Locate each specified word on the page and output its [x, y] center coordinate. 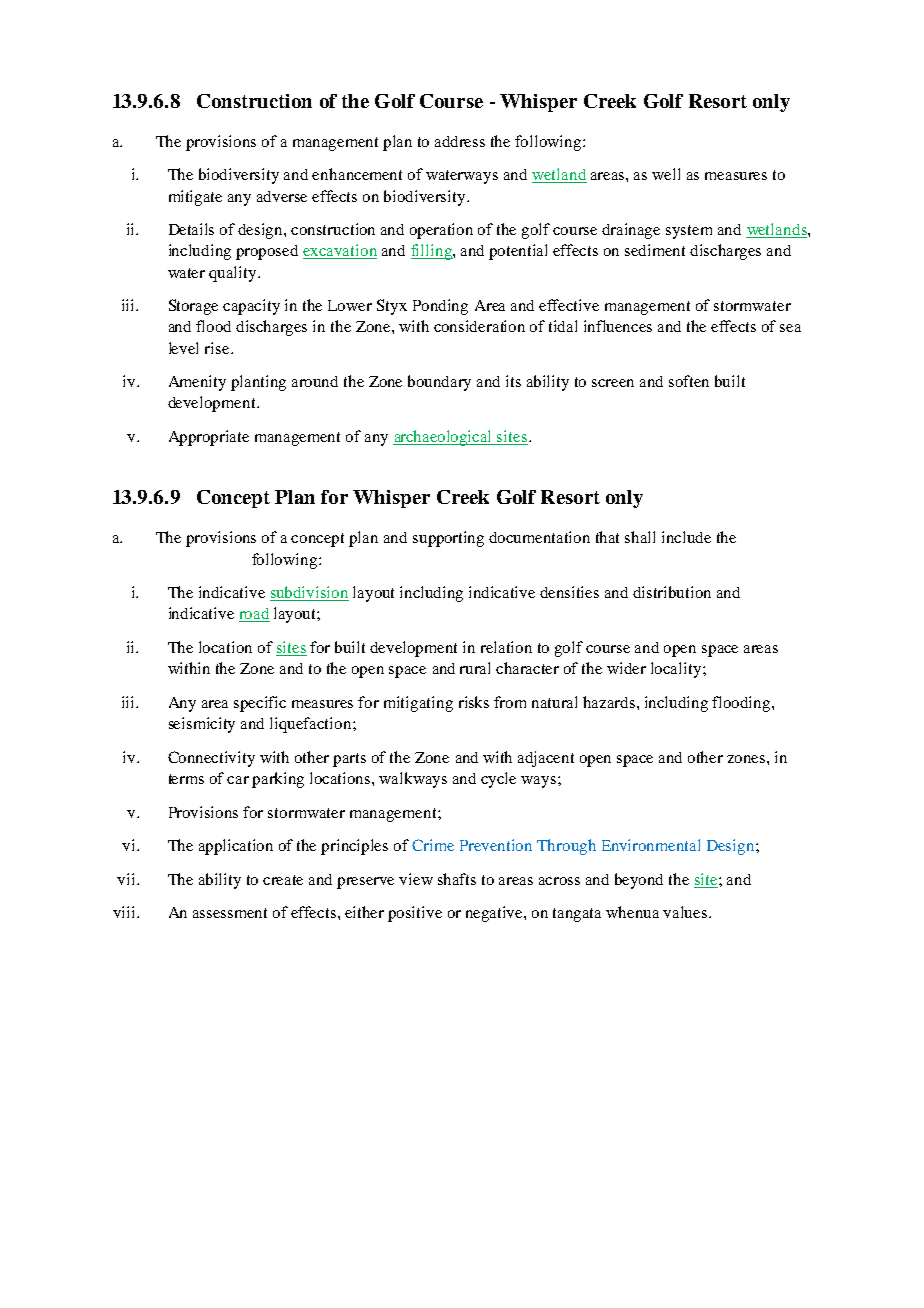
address [460, 141]
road [254, 615]
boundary [439, 383]
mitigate [195, 198]
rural [475, 668]
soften [689, 381]
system [689, 232]
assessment [230, 913]
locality [677, 670]
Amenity [197, 383]
